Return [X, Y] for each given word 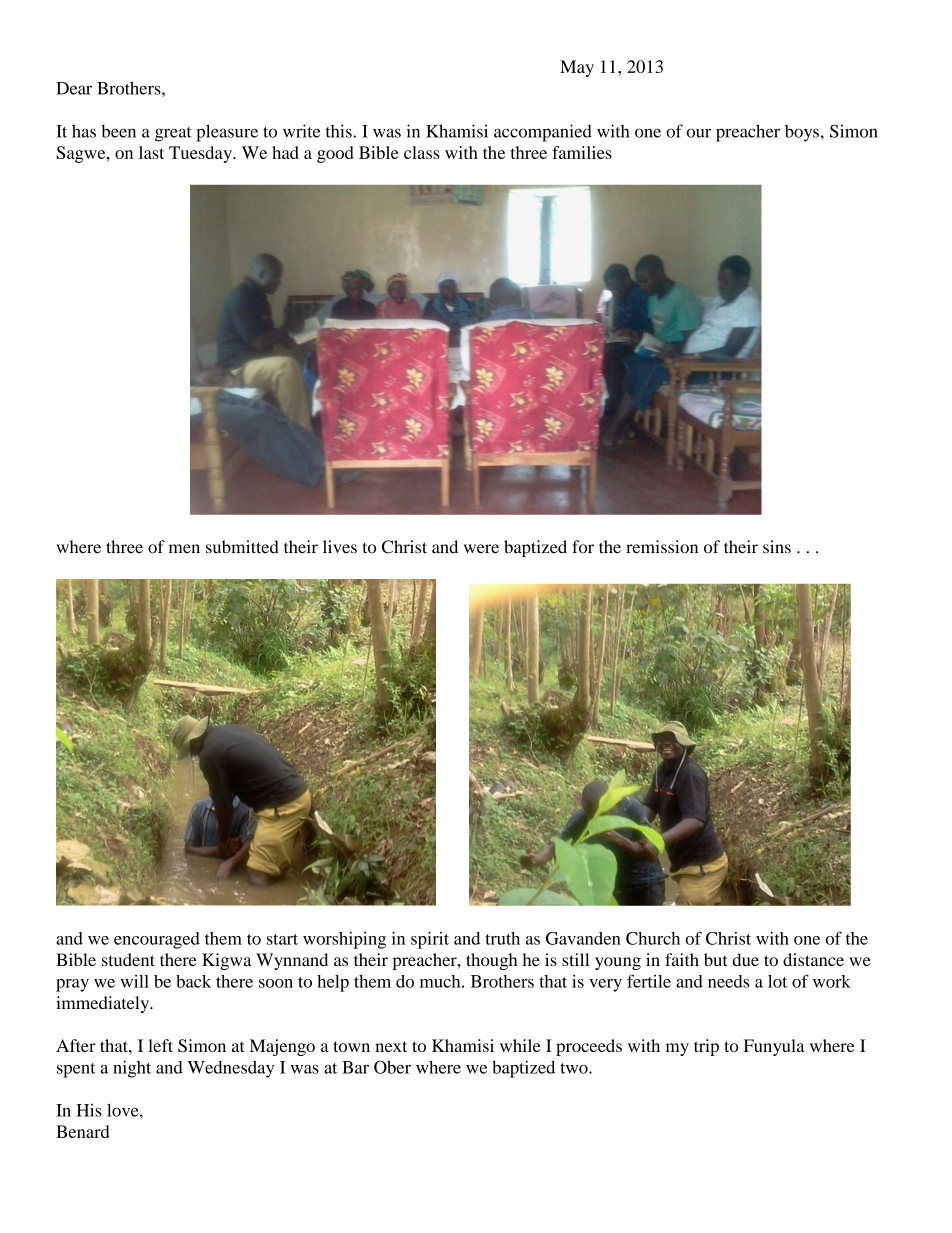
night [132, 1069]
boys [802, 133]
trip [706, 1047]
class [422, 152]
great [173, 134]
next [391, 1046]
